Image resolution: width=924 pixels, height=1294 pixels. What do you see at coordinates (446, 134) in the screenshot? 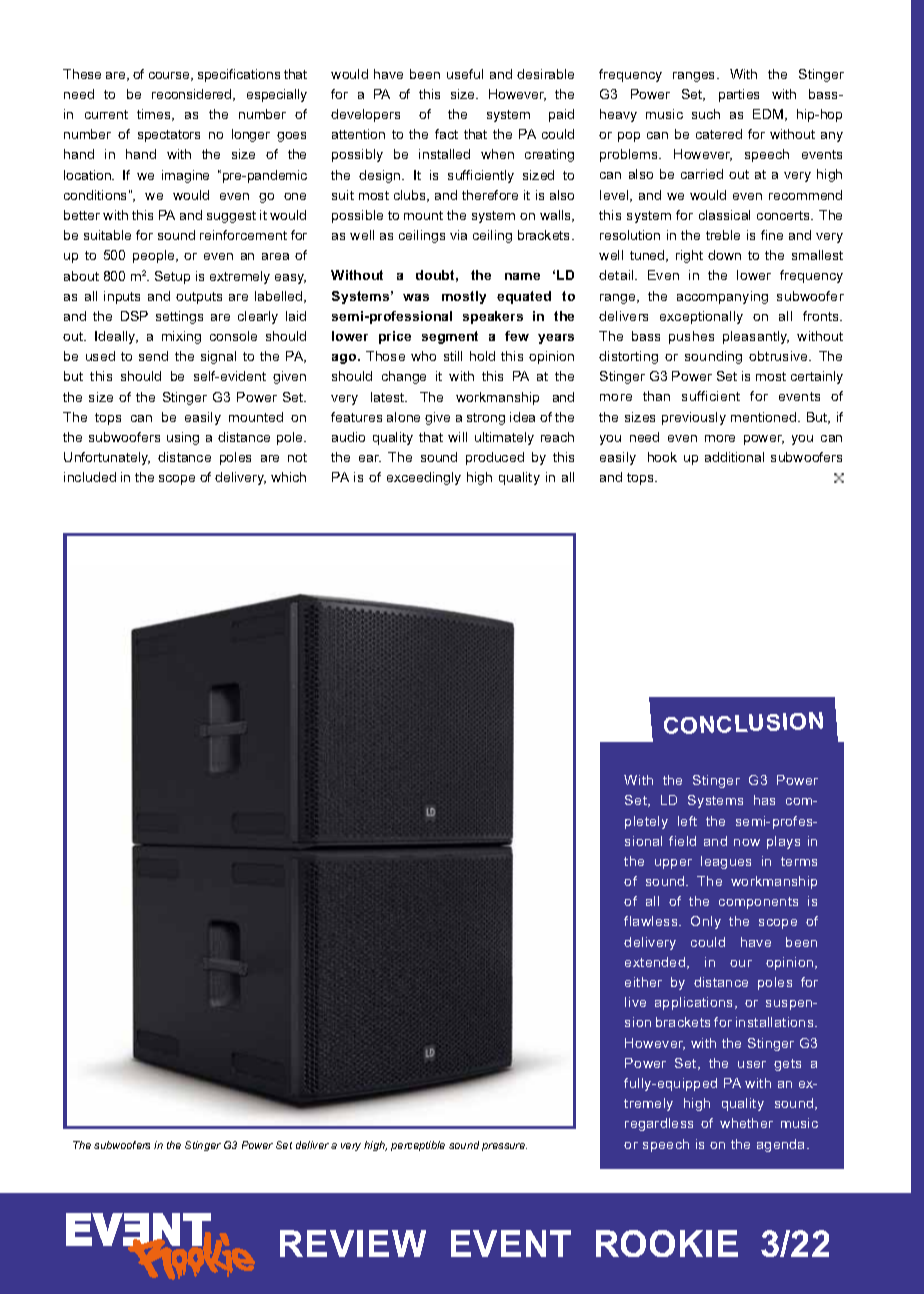
I see `fact` at bounding box center [446, 134].
